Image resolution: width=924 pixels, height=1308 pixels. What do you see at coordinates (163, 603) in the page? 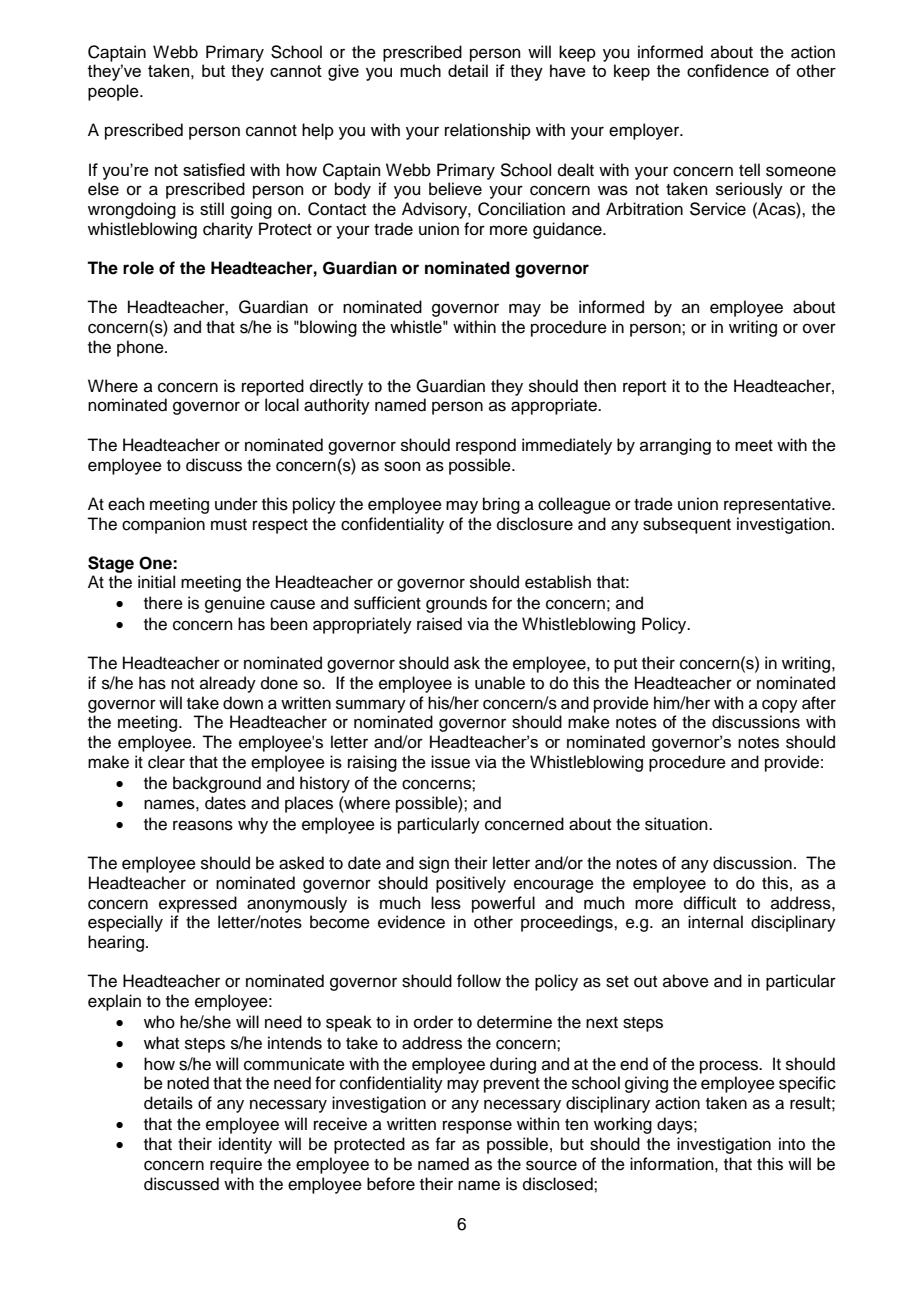
I see `there` at bounding box center [163, 603].
